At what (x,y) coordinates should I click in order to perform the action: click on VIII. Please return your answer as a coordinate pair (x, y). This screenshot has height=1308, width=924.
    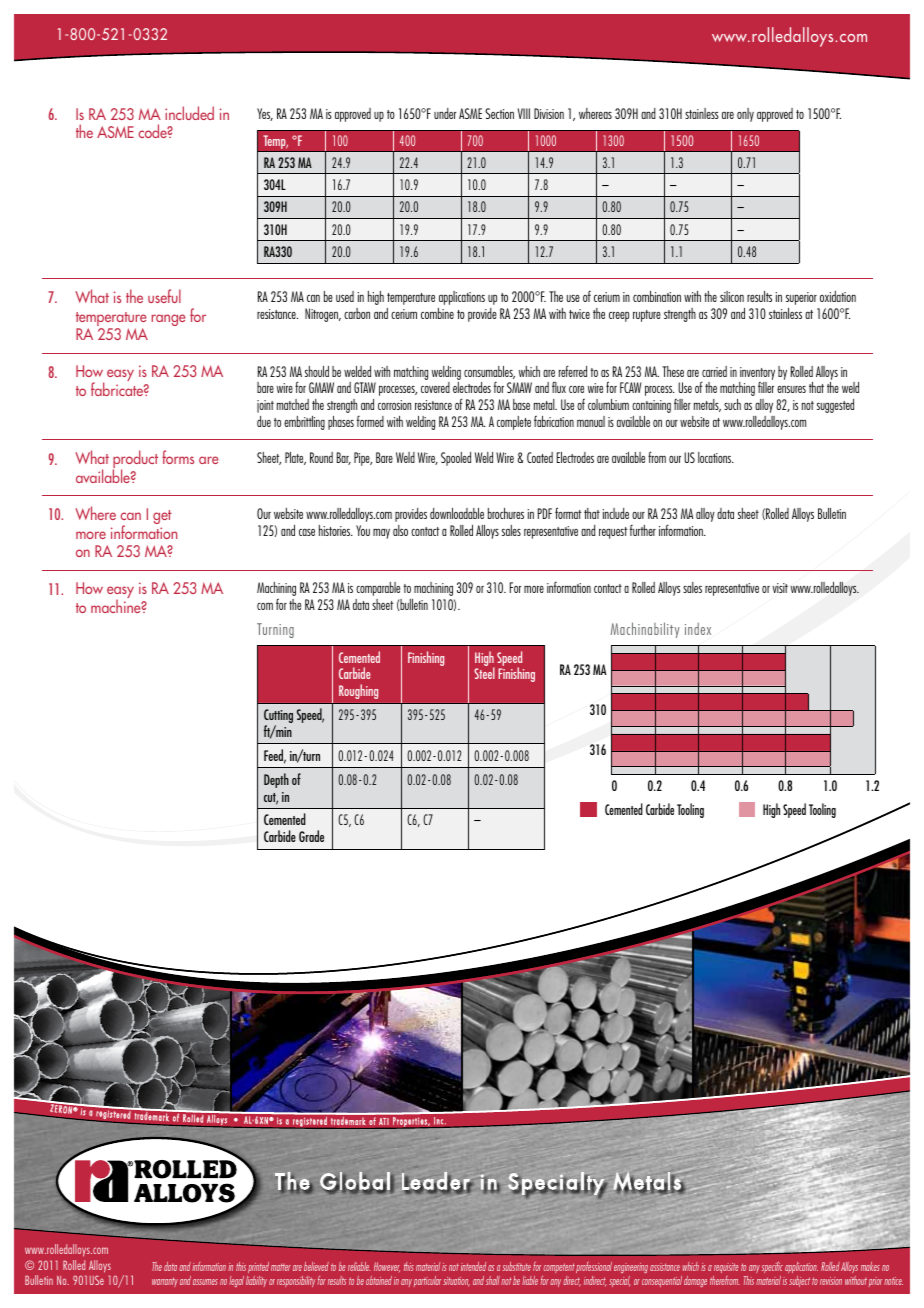
    Looking at the image, I should click on (524, 113).
